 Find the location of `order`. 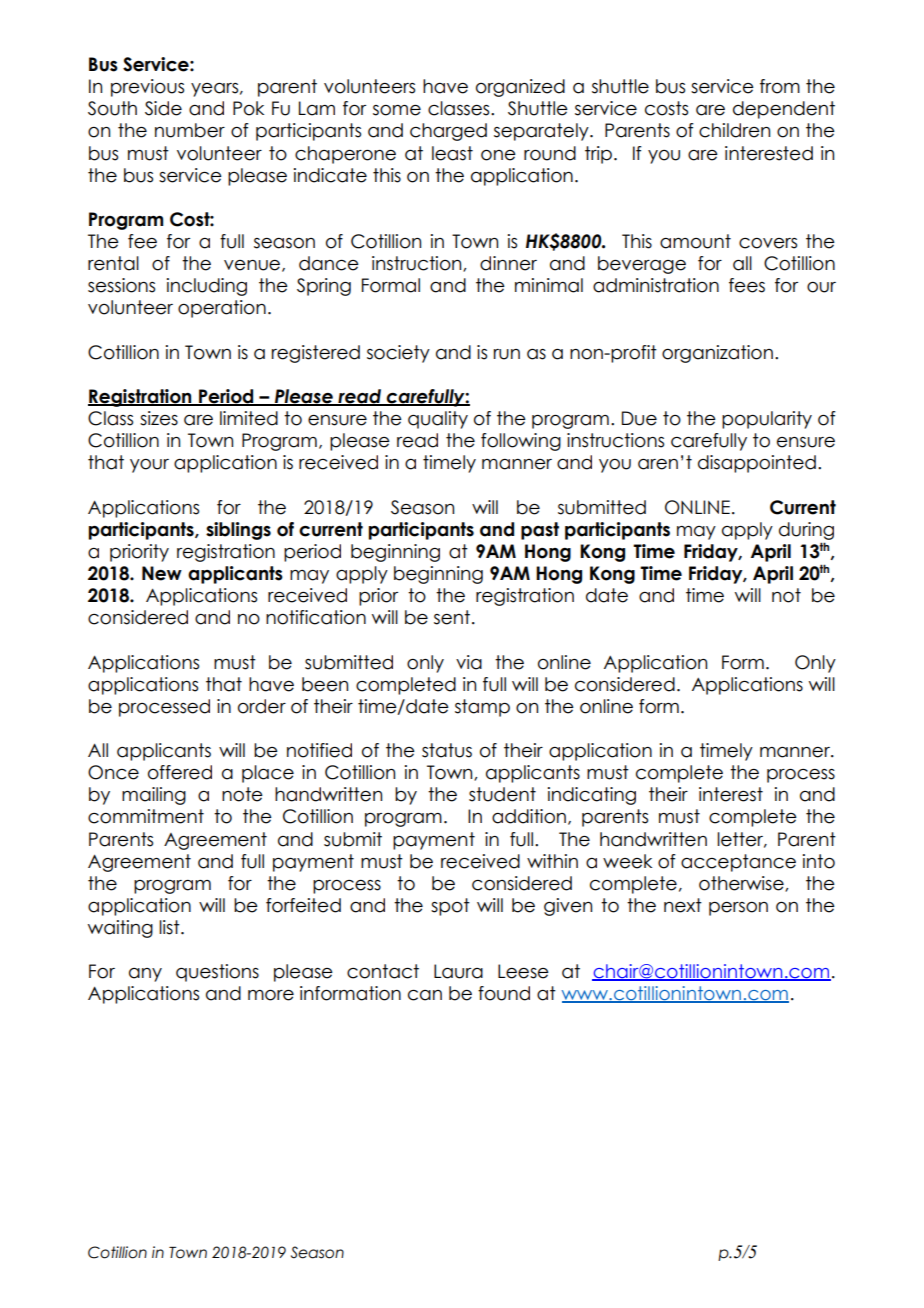

order is located at coordinates (262, 706).
